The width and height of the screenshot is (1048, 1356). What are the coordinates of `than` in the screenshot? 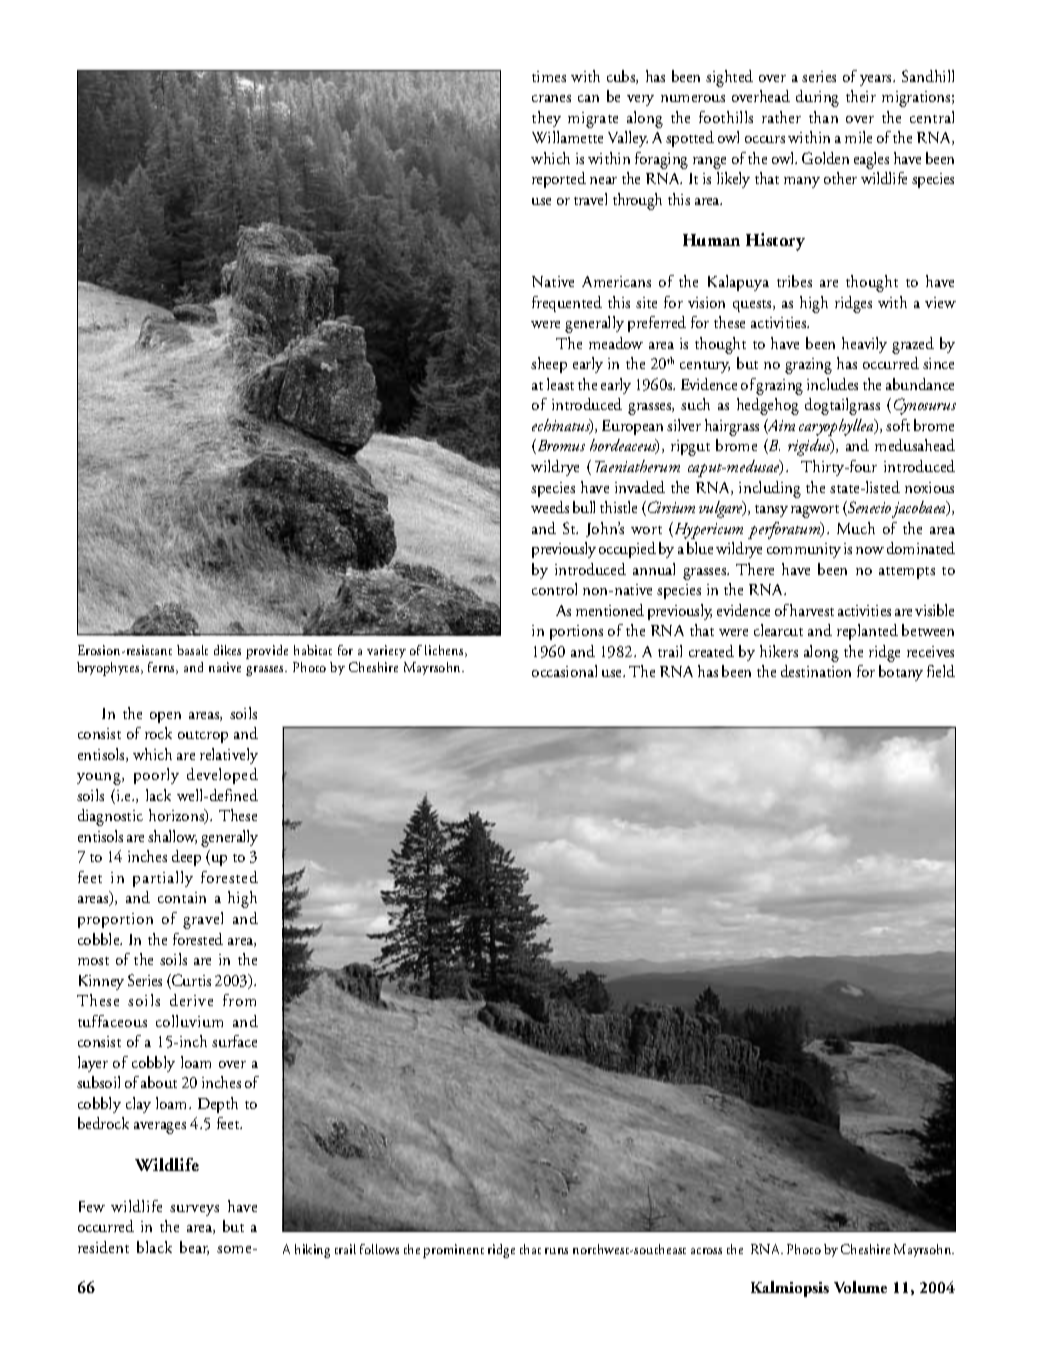 It's located at (823, 117).
